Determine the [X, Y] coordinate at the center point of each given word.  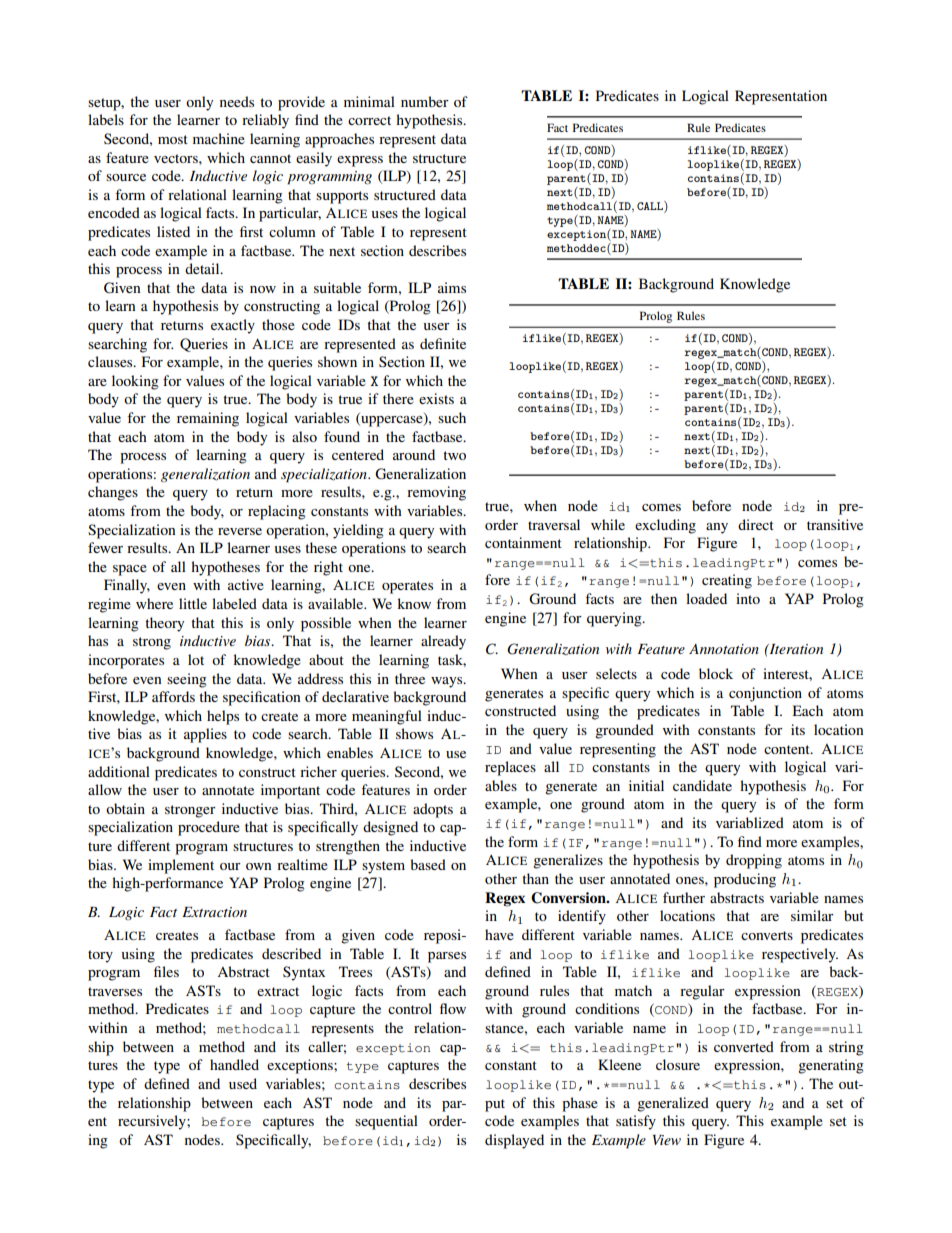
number [425, 101]
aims [452, 287]
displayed [514, 1141]
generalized [673, 1104]
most [173, 139]
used [243, 1083]
